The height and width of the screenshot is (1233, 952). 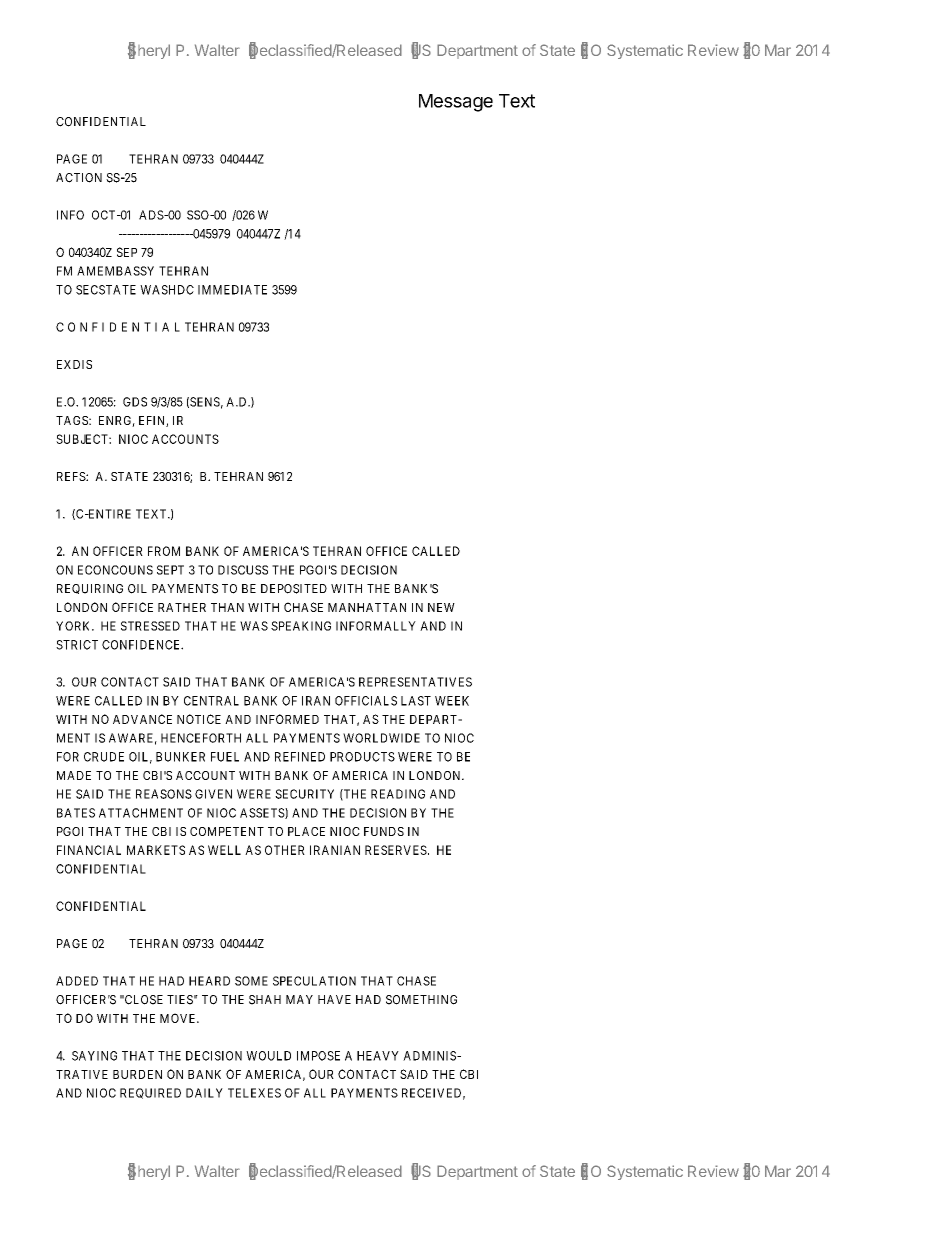 I want to click on WOULD, so click(x=268, y=1056).
